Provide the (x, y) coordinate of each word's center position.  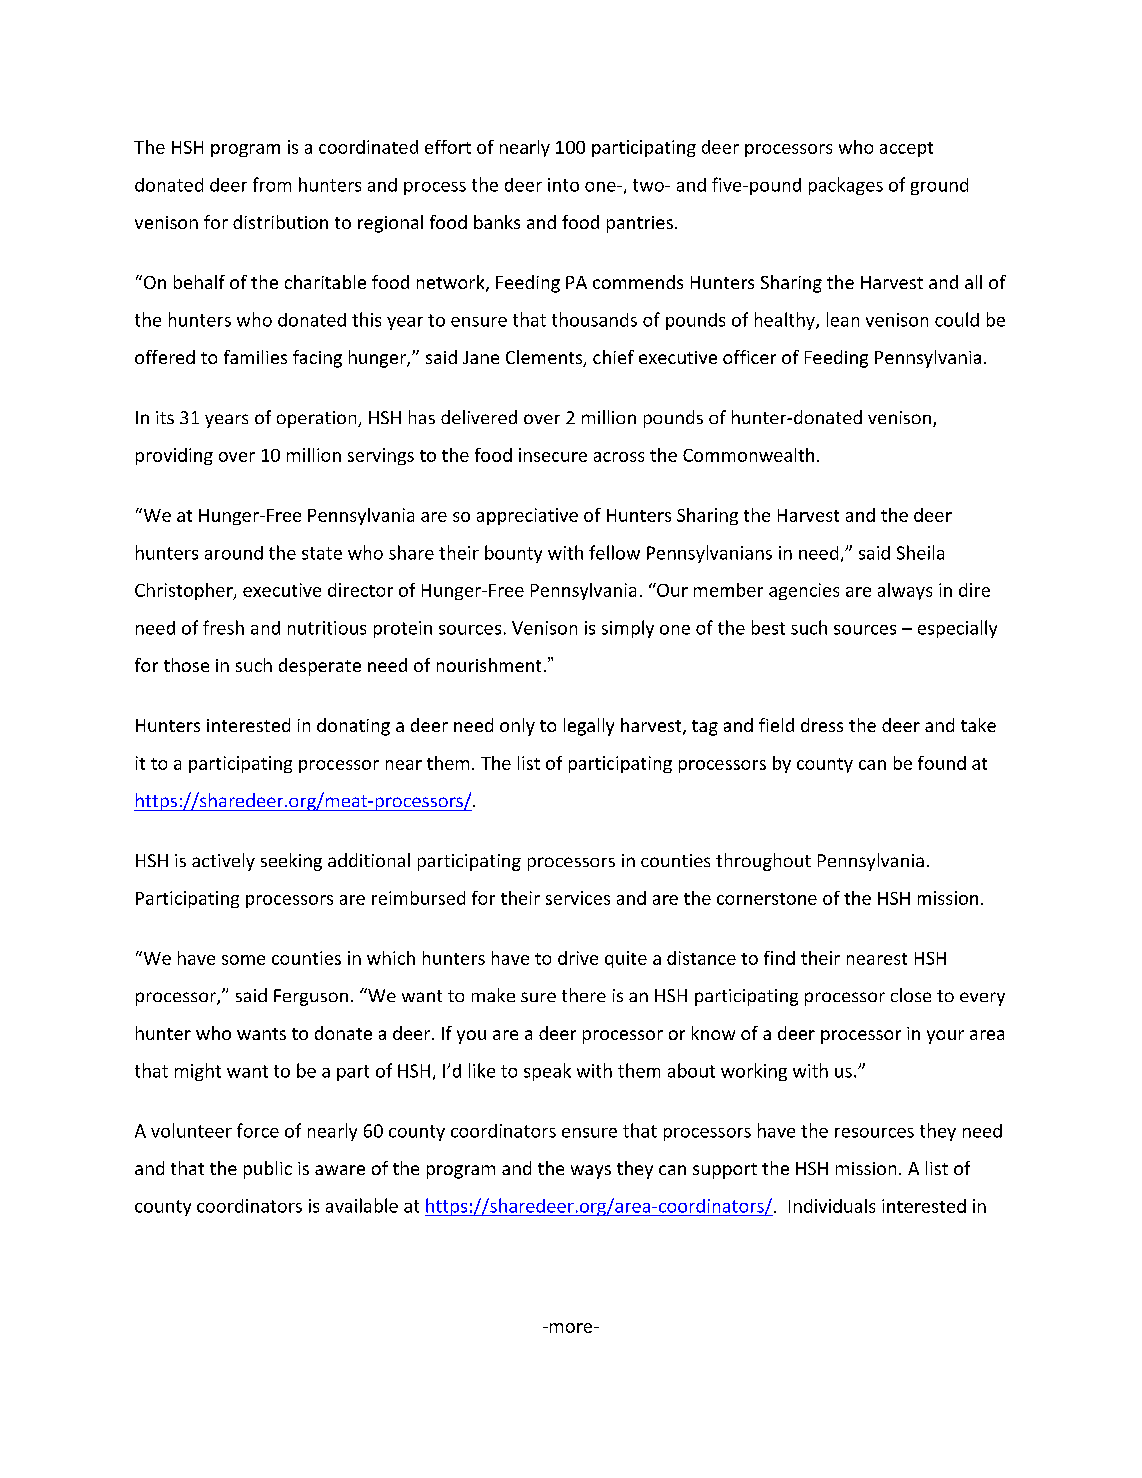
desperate (320, 667)
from (272, 184)
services (578, 898)
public (268, 1170)
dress (822, 725)
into (563, 185)
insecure (553, 455)
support (725, 1171)
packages (846, 186)
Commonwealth (748, 455)
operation (318, 419)
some (243, 960)
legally (589, 727)
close (911, 995)
